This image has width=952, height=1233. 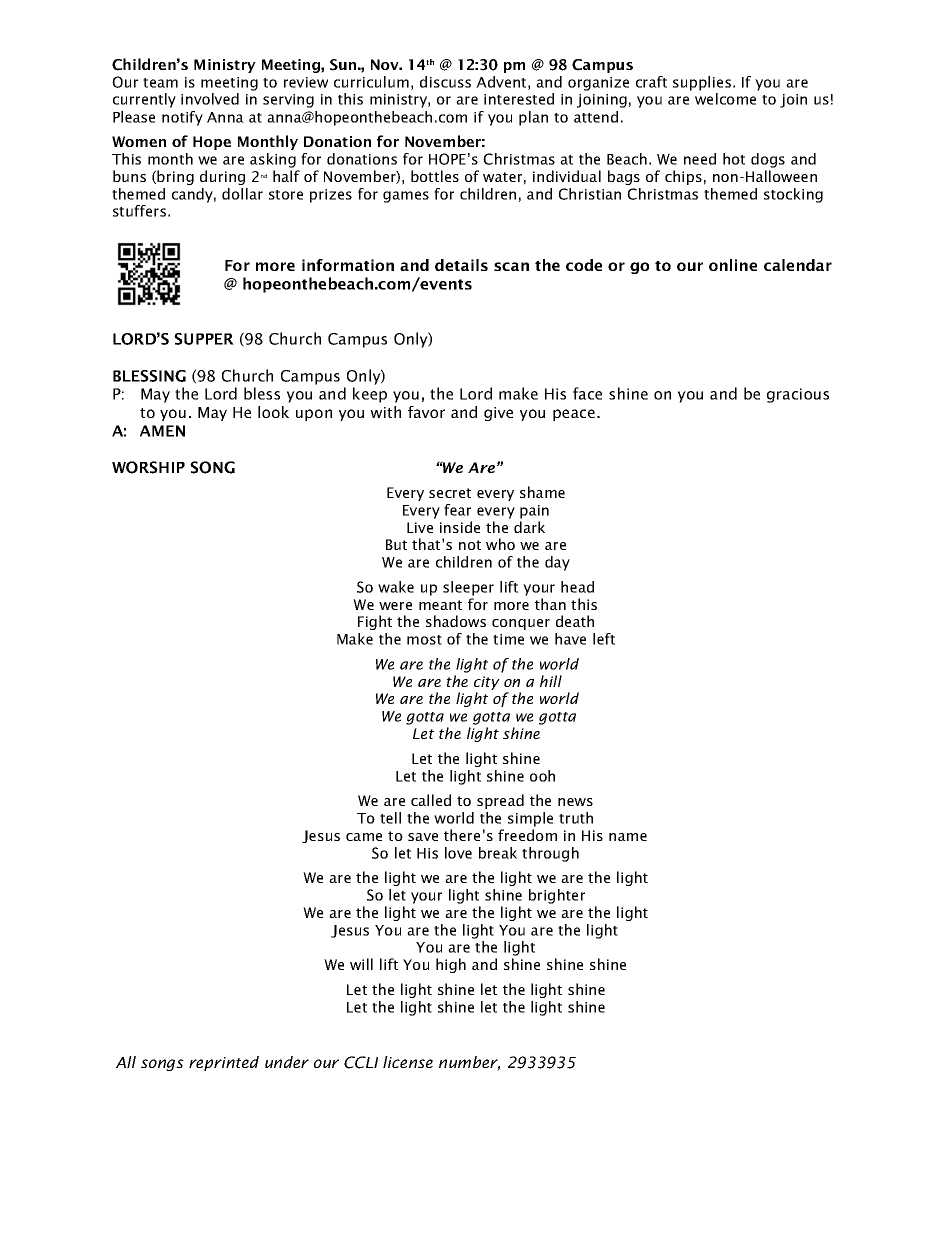 What do you see at coordinates (445, 82) in the image?
I see `discuss` at bounding box center [445, 82].
